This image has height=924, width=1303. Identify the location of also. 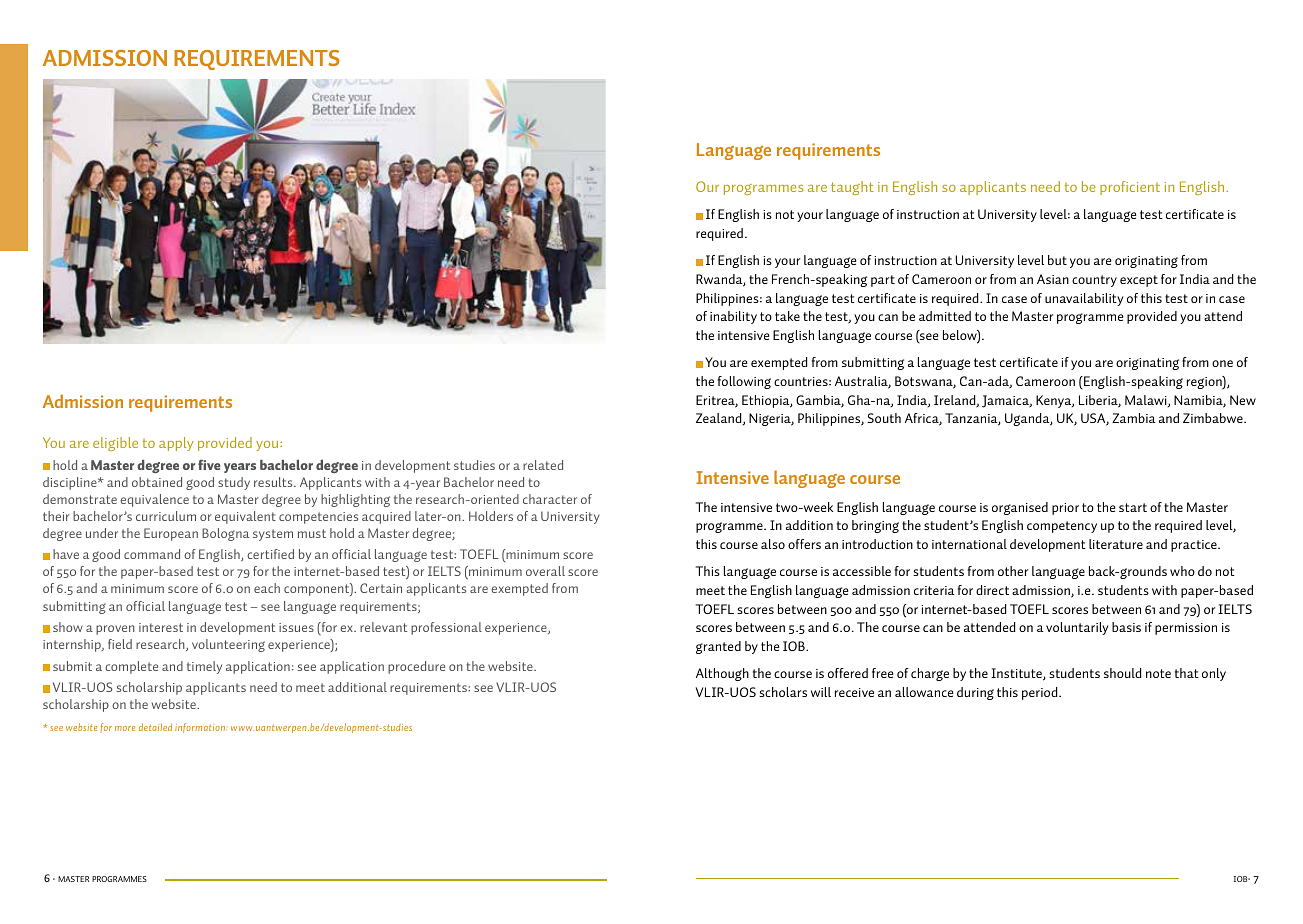
(773, 544).
